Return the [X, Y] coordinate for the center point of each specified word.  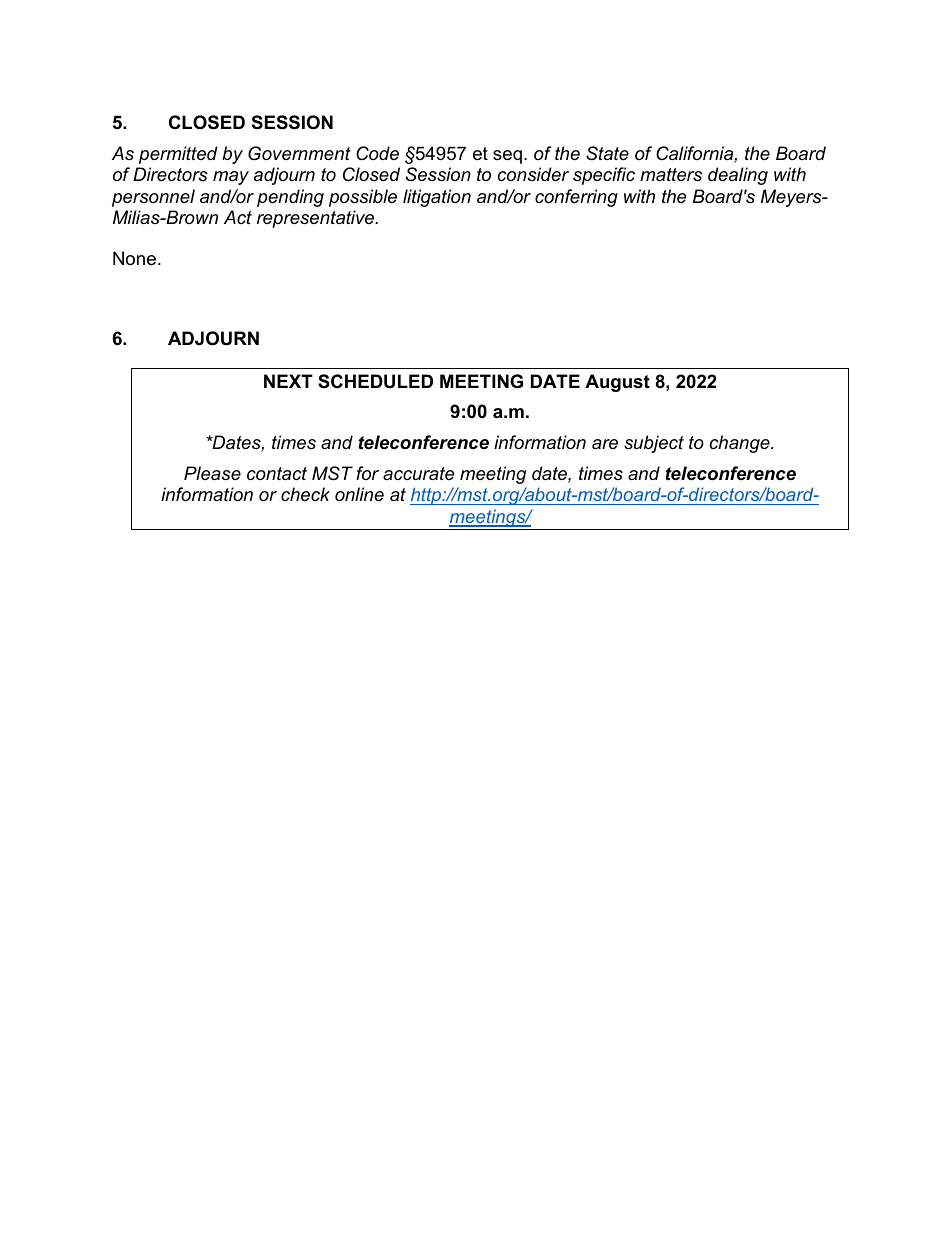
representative [317, 219]
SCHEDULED [375, 381]
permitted [178, 155]
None [134, 258]
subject [654, 444]
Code [377, 153]
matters [671, 175]
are [605, 444]
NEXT [288, 381]
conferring [576, 198]
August [617, 383]
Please [212, 473]
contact [277, 474]
